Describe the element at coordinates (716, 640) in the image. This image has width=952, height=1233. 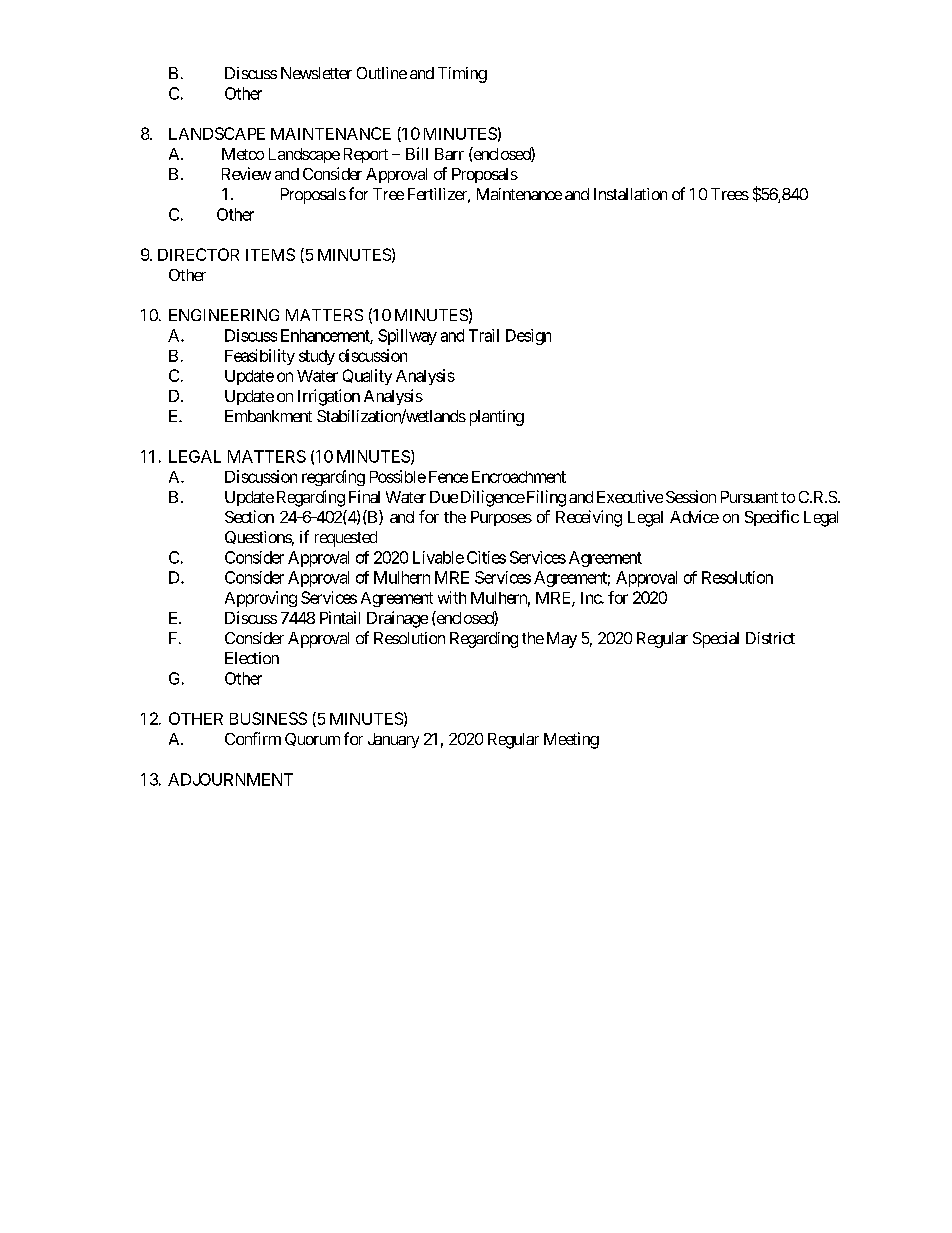
I see `Special` at that location.
